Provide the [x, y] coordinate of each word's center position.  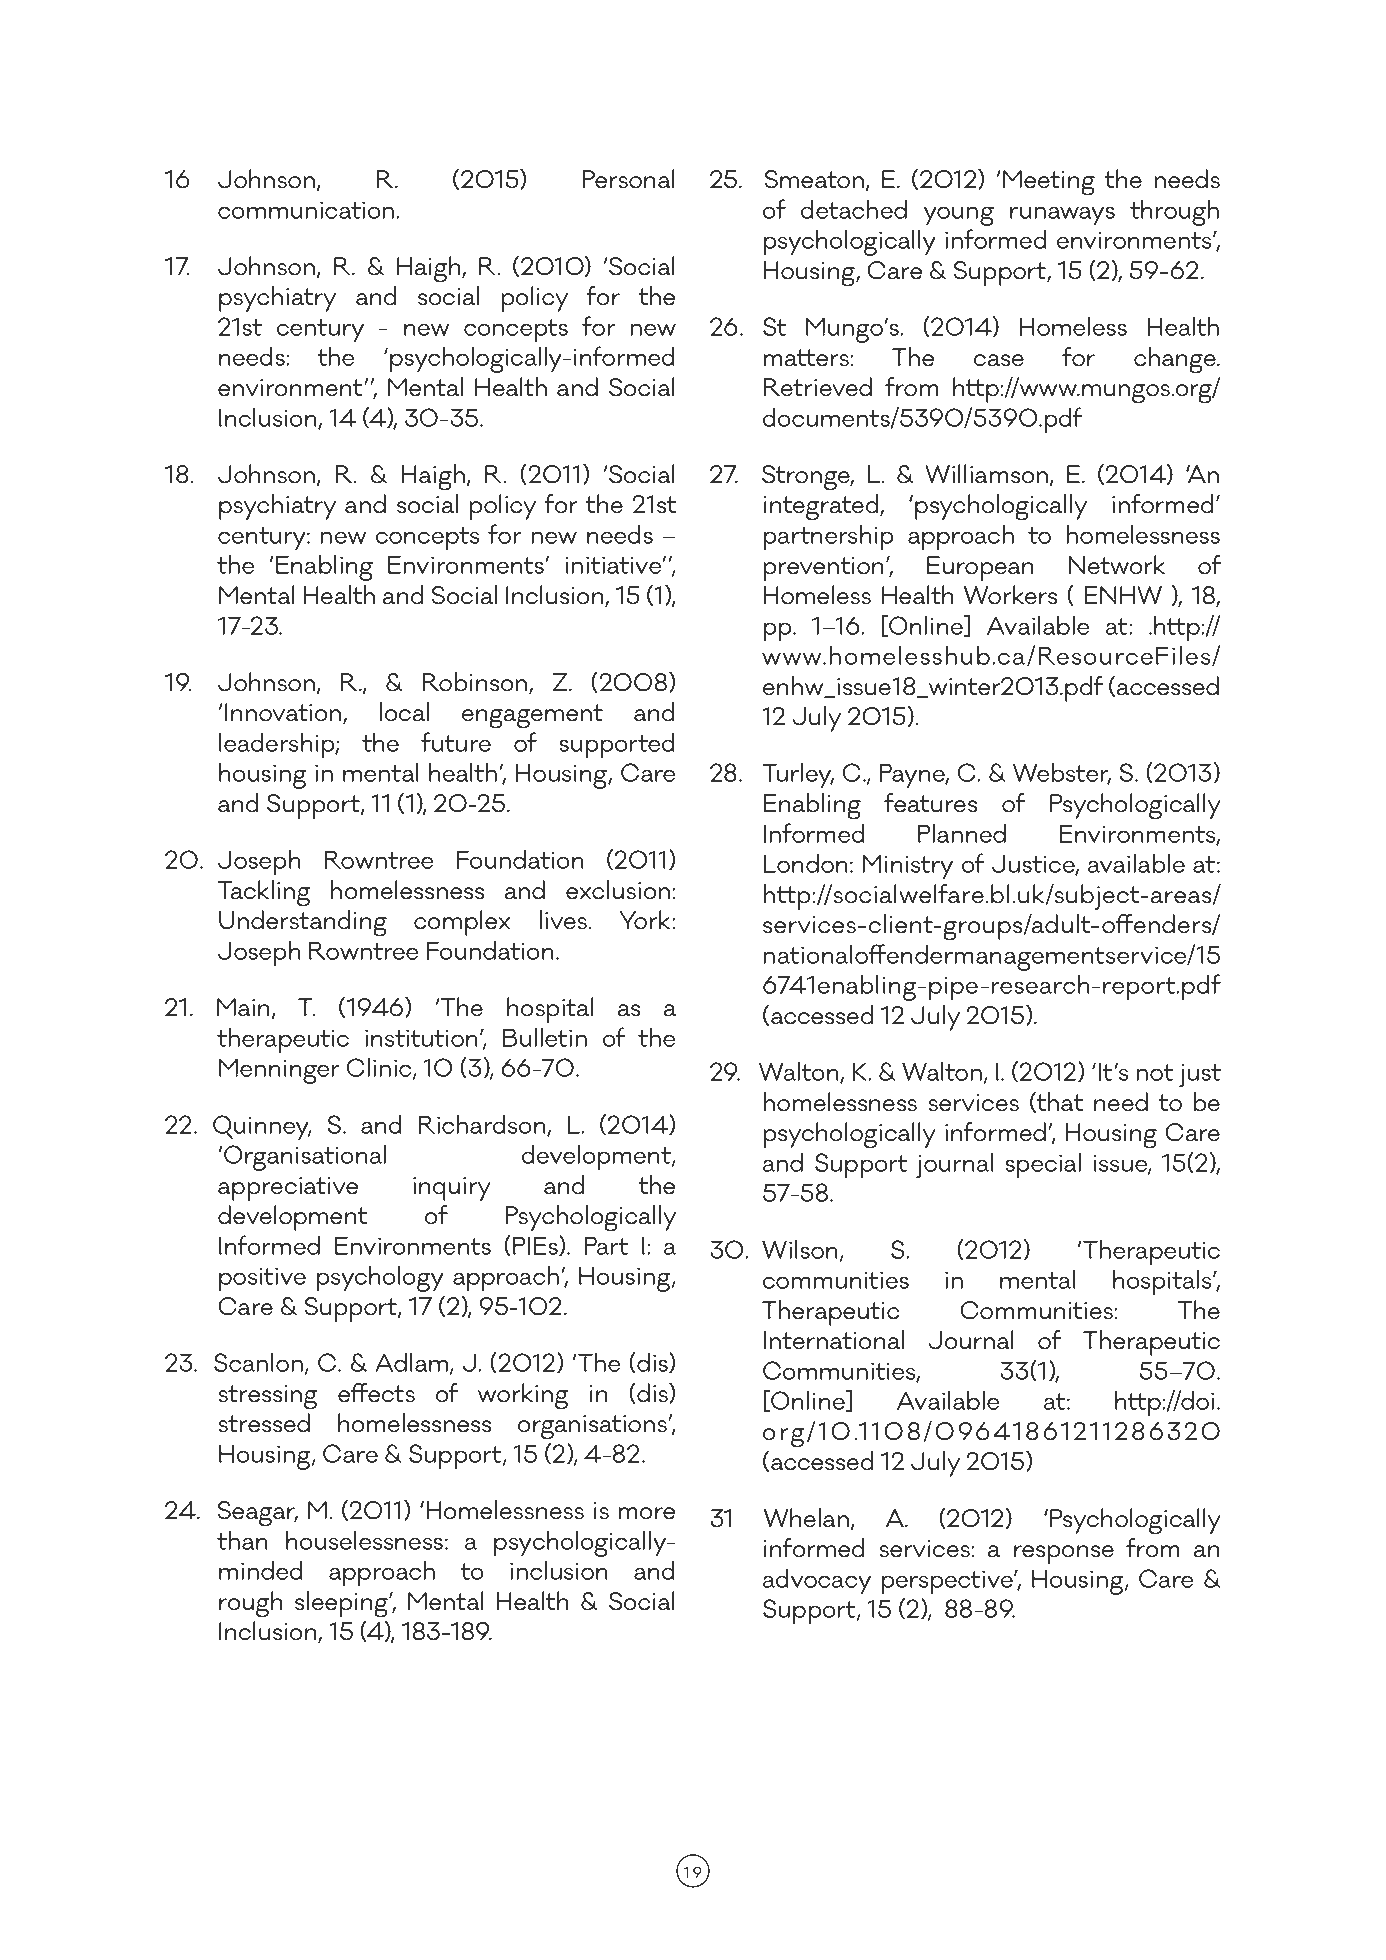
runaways [1062, 215]
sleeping [342, 1604]
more [647, 1513]
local [404, 712]
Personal [629, 179]
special [1043, 1165]
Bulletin [545, 1037]
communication [307, 210]
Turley [798, 775]
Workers [1010, 595]
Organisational [305, 1158]
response [1064, 1554]
